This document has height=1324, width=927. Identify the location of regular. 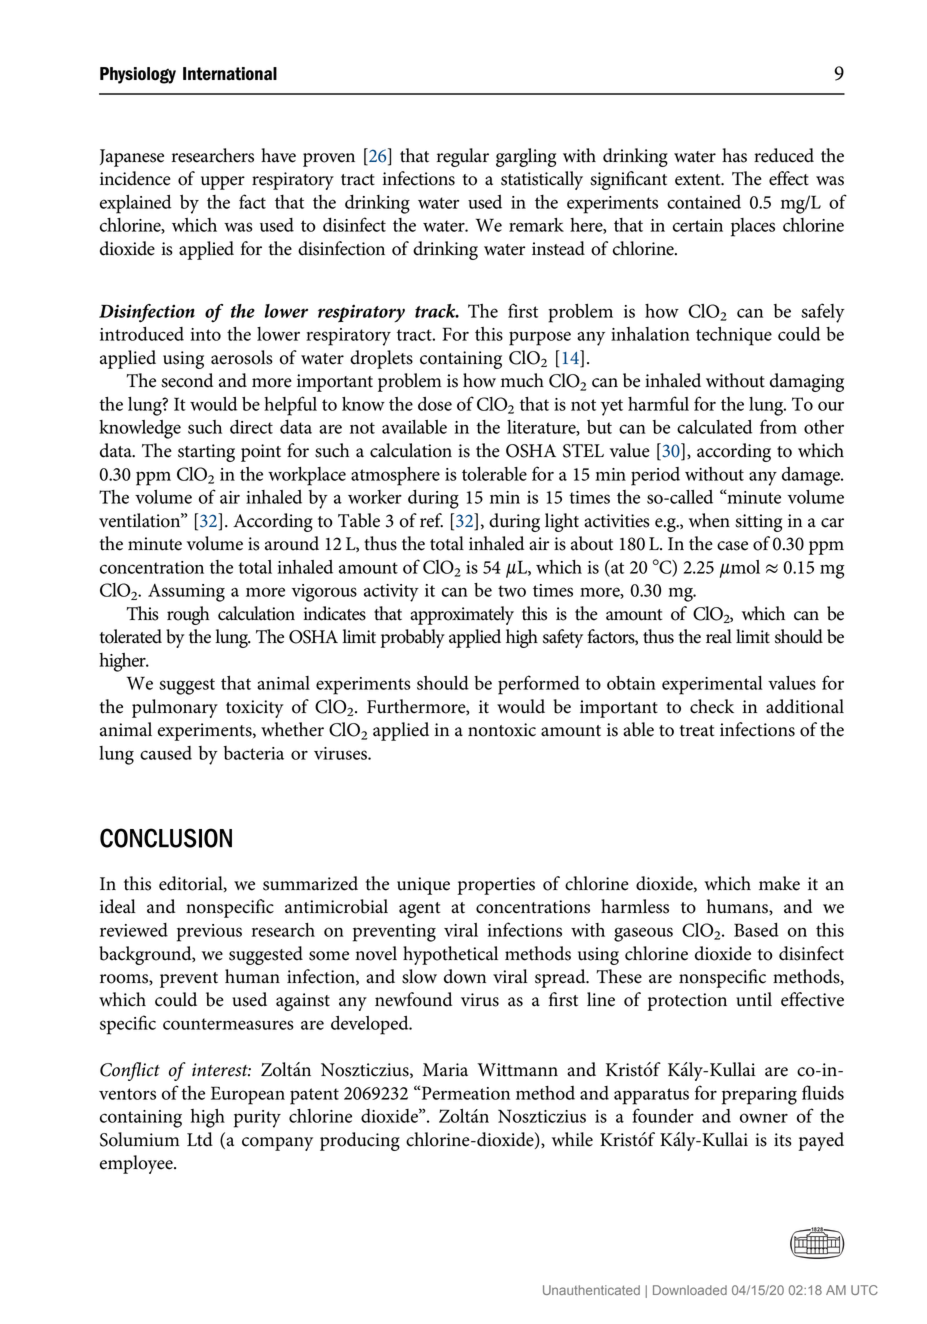
(463, 157).
